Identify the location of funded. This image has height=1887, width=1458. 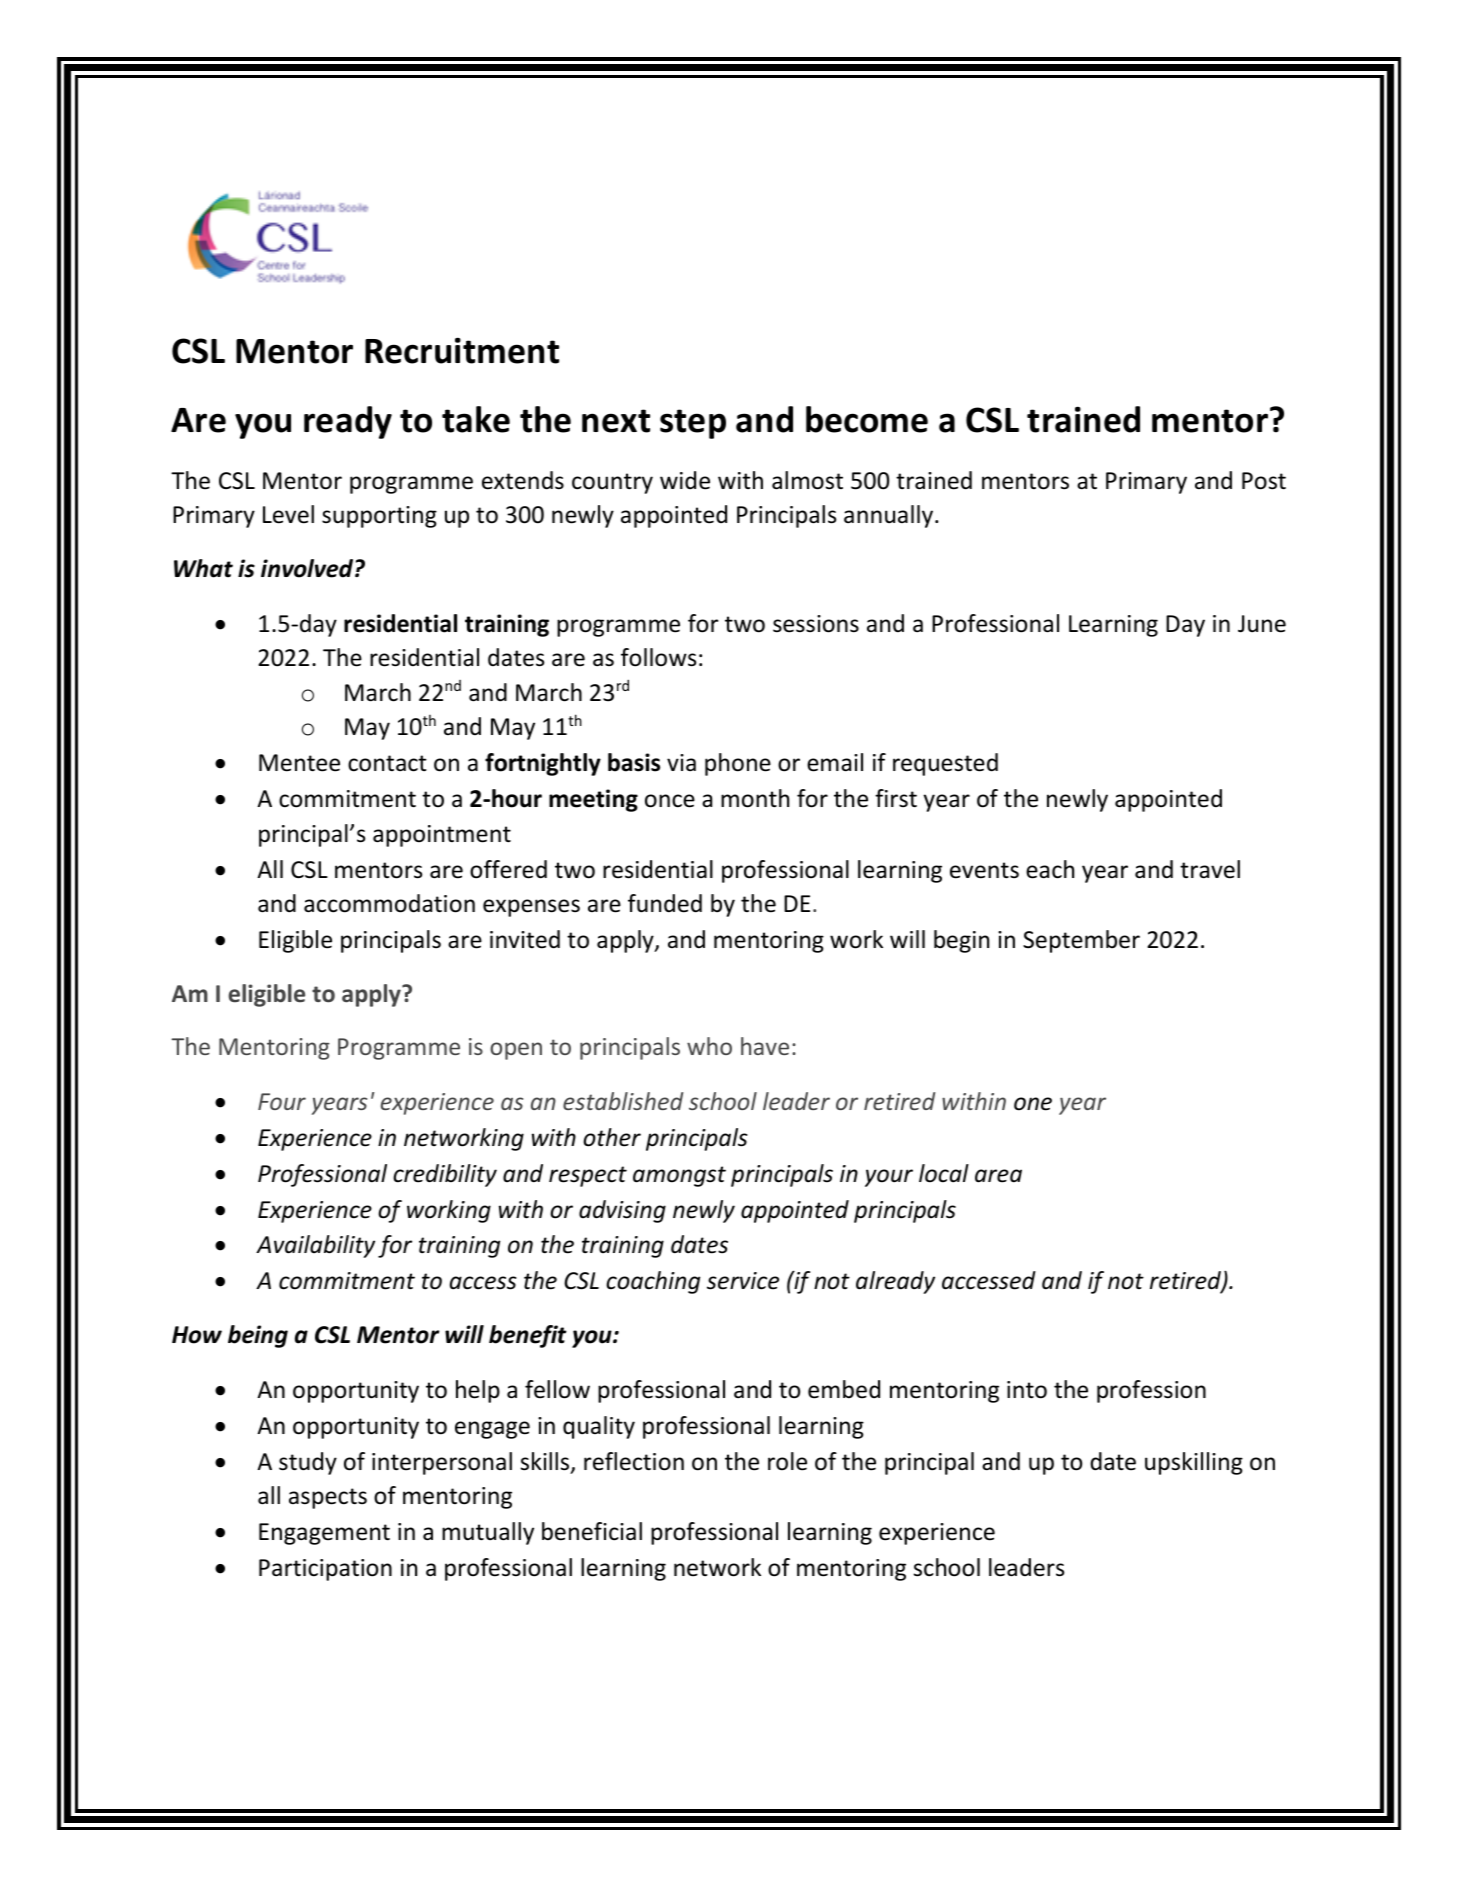
(665, 903).
